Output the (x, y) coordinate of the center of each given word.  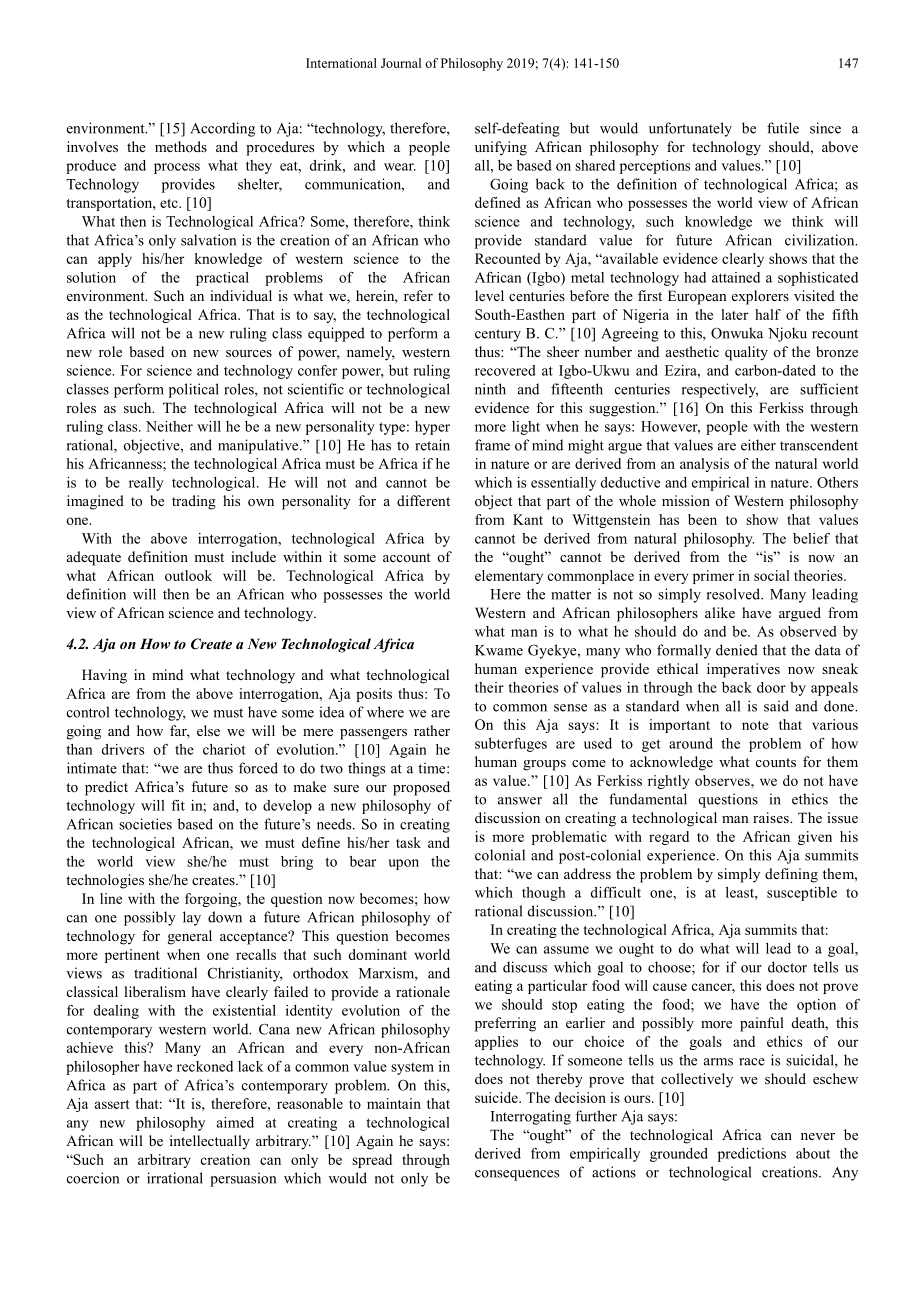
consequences (517, 1175)
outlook (188, 575)
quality (746, 353)
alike (720, 612)
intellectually (210, 1142)
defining (791, 875)
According (222, 129)
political (194, 390)
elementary (509, 577)
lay (192, 918)
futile (783, 128)
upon (403, 864)
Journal (401, 63)
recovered (505, 370)
